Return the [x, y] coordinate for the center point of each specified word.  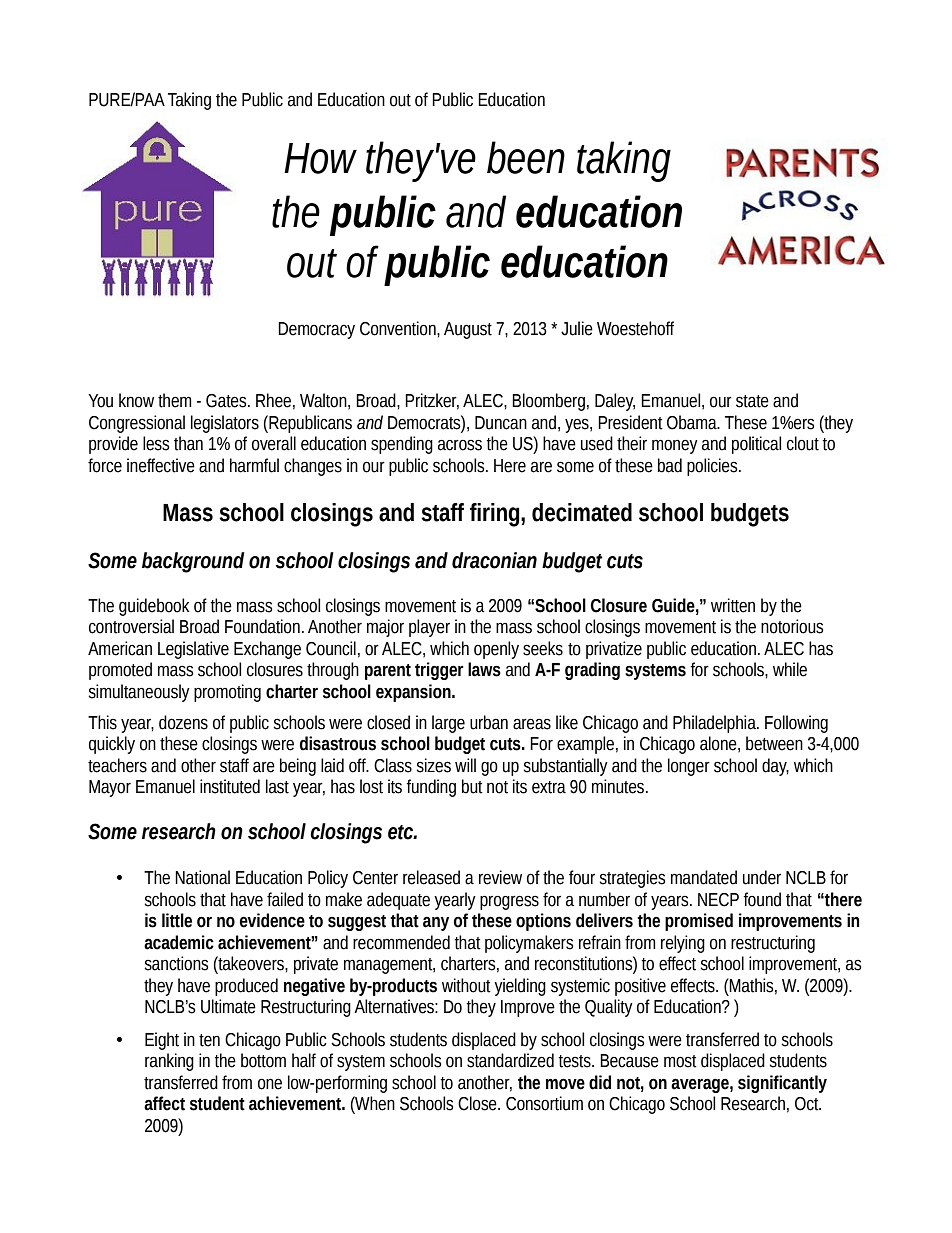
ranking [169, 1062]
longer [689, 767]
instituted [230, 786]
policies [713, 467]
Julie [577, 328]
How [320, 158]
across [460, 445]
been [526, 157]
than [188, 443]
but [472, 786]
